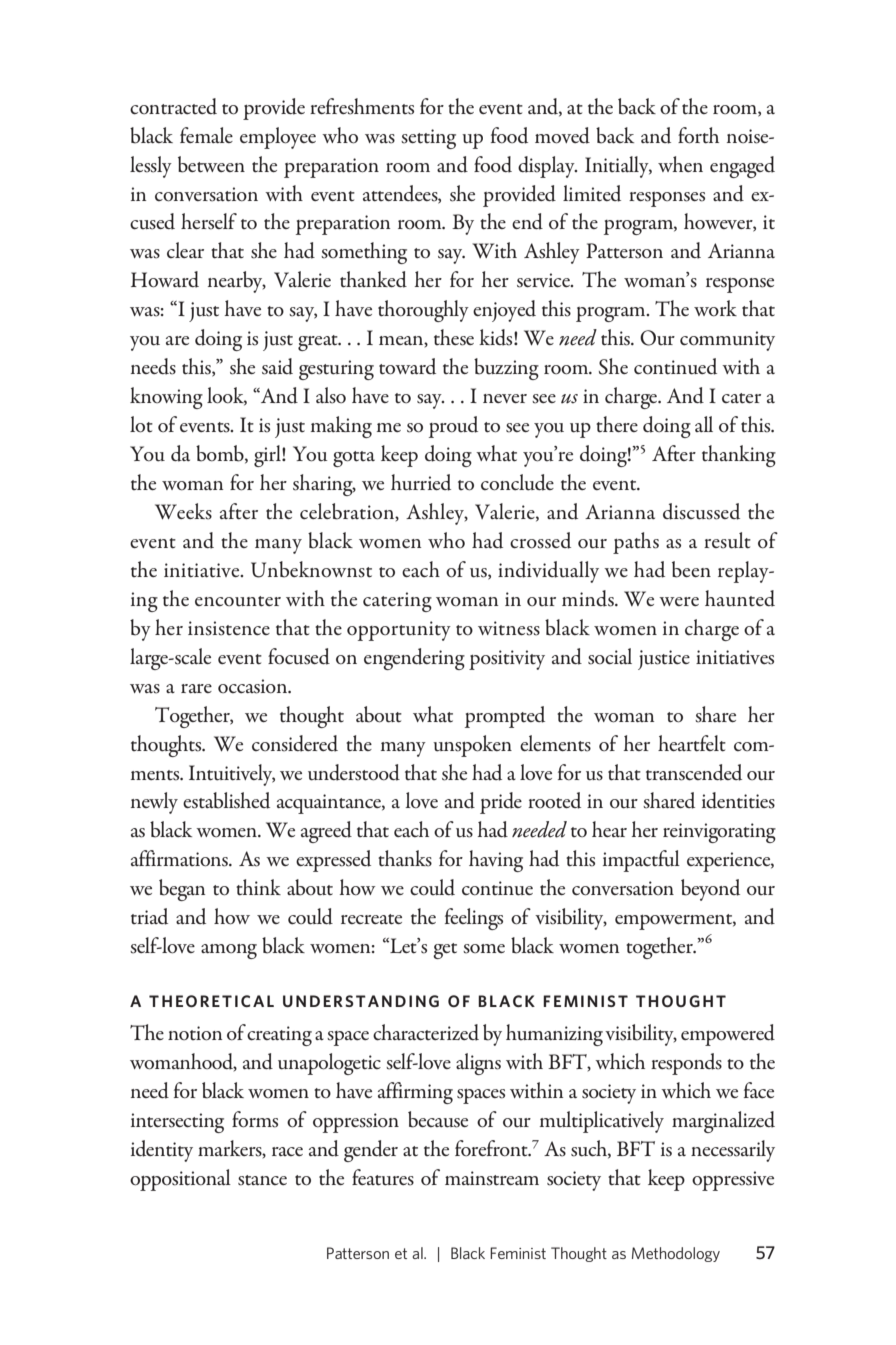 Image resolution: width=896 pixels, height=1345 pixels. I want to click on thanks, so click(405, 858).
